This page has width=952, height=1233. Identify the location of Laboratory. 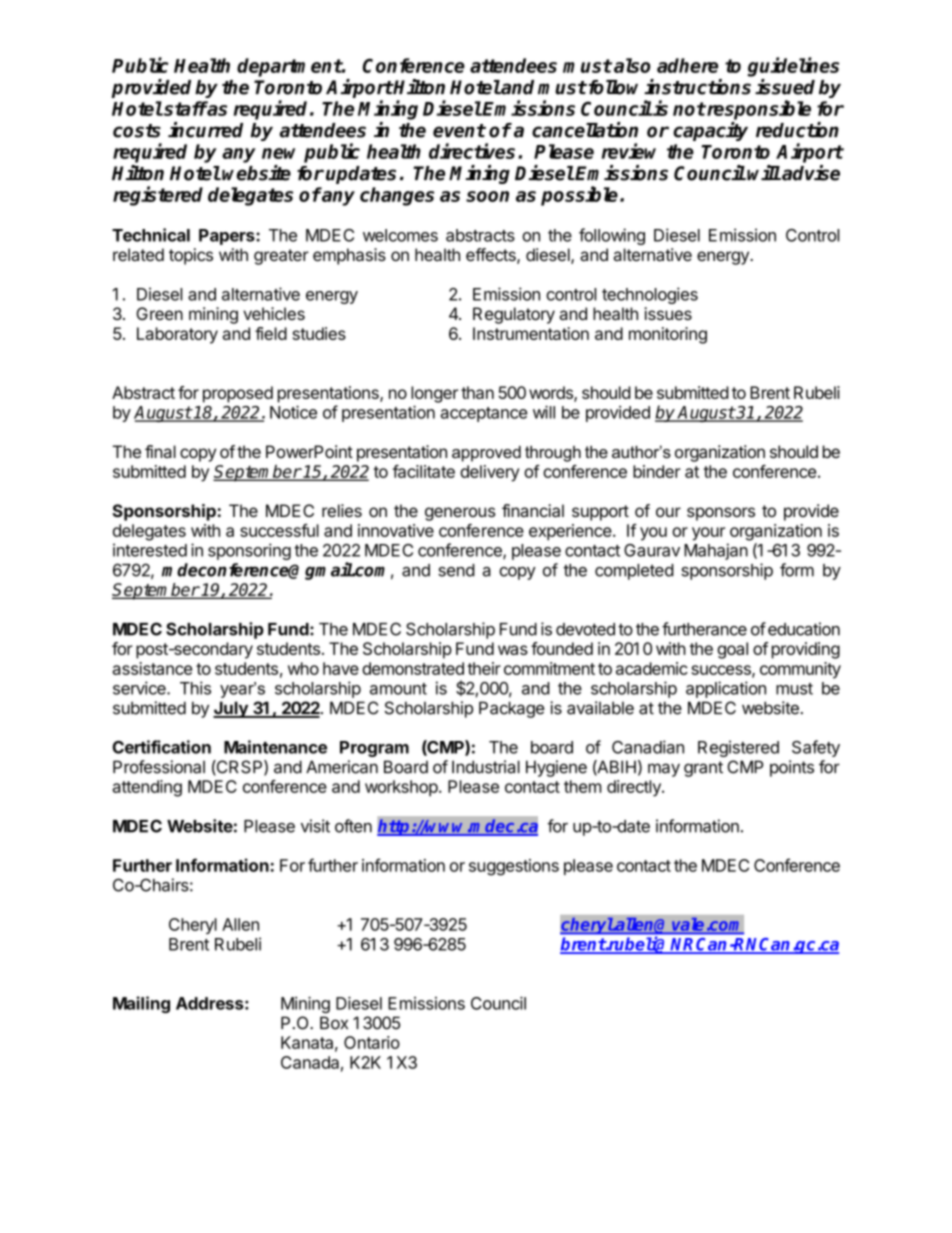
(177, 335).
